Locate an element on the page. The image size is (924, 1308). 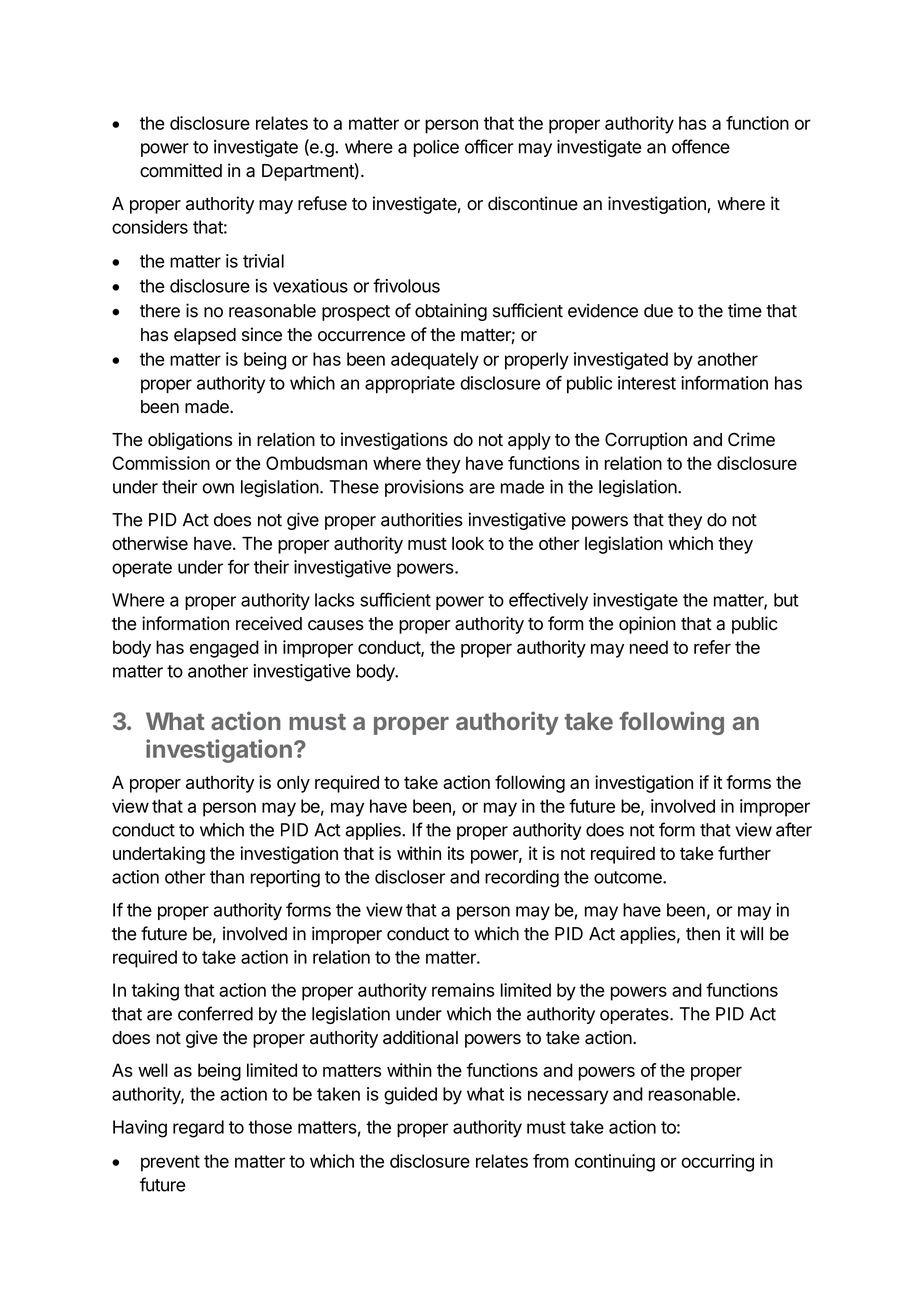
regard is located at coordinates (198, 1129).
